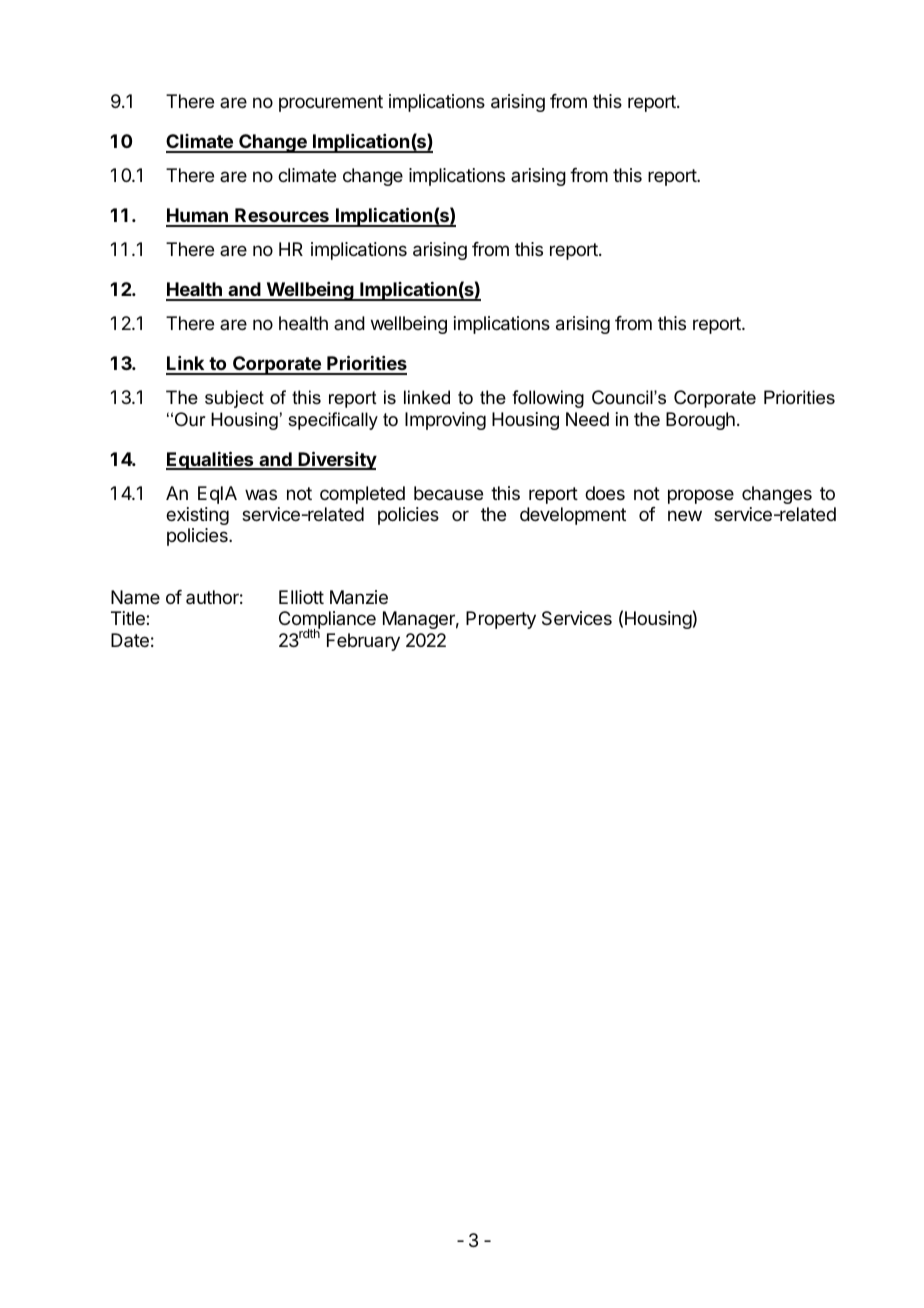 The image size is (924, 1308). Describe the element at coordinates (129, 618) in the image. I see `Title` at that location.
